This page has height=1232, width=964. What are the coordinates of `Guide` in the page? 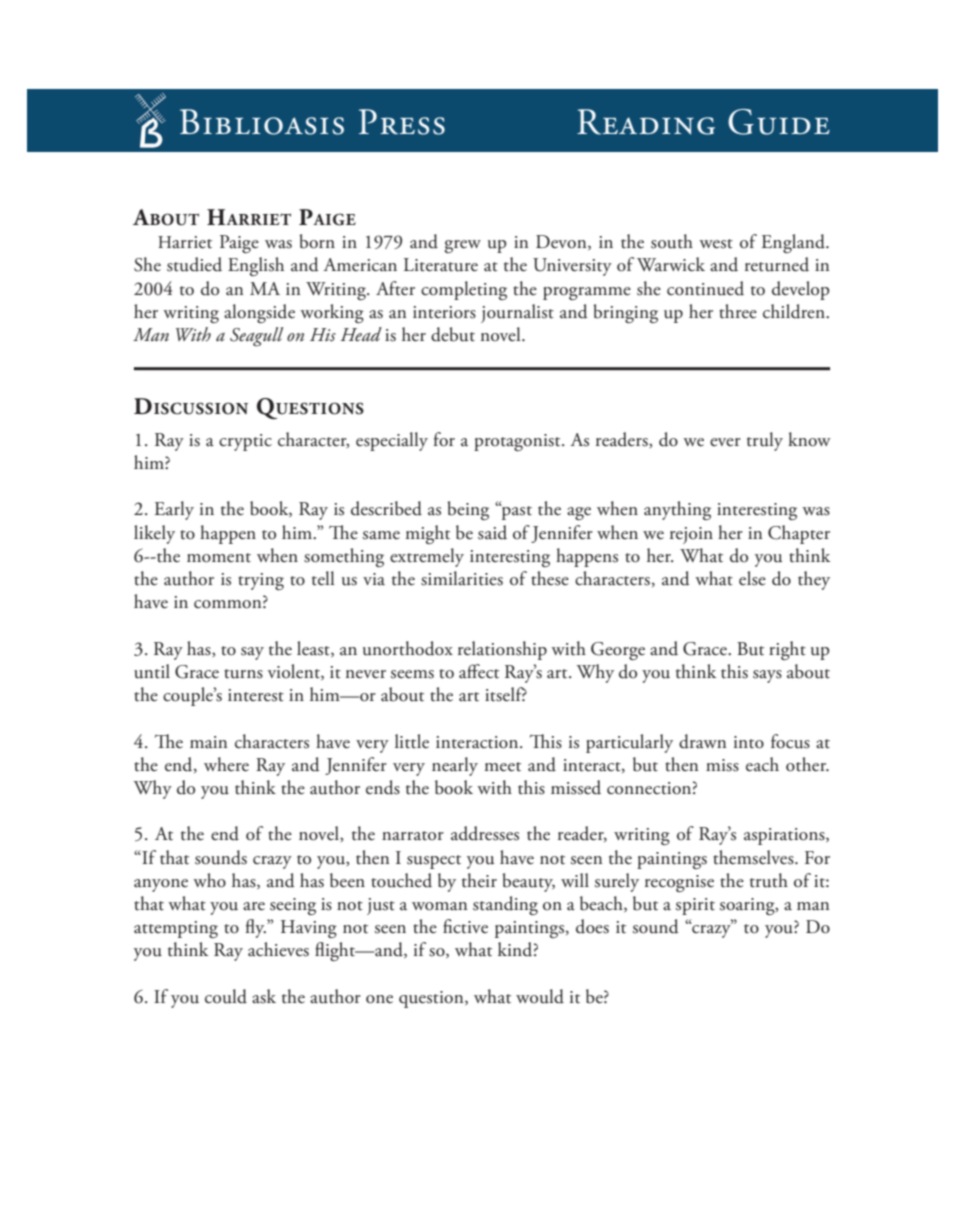 It's located at (779, 122).
